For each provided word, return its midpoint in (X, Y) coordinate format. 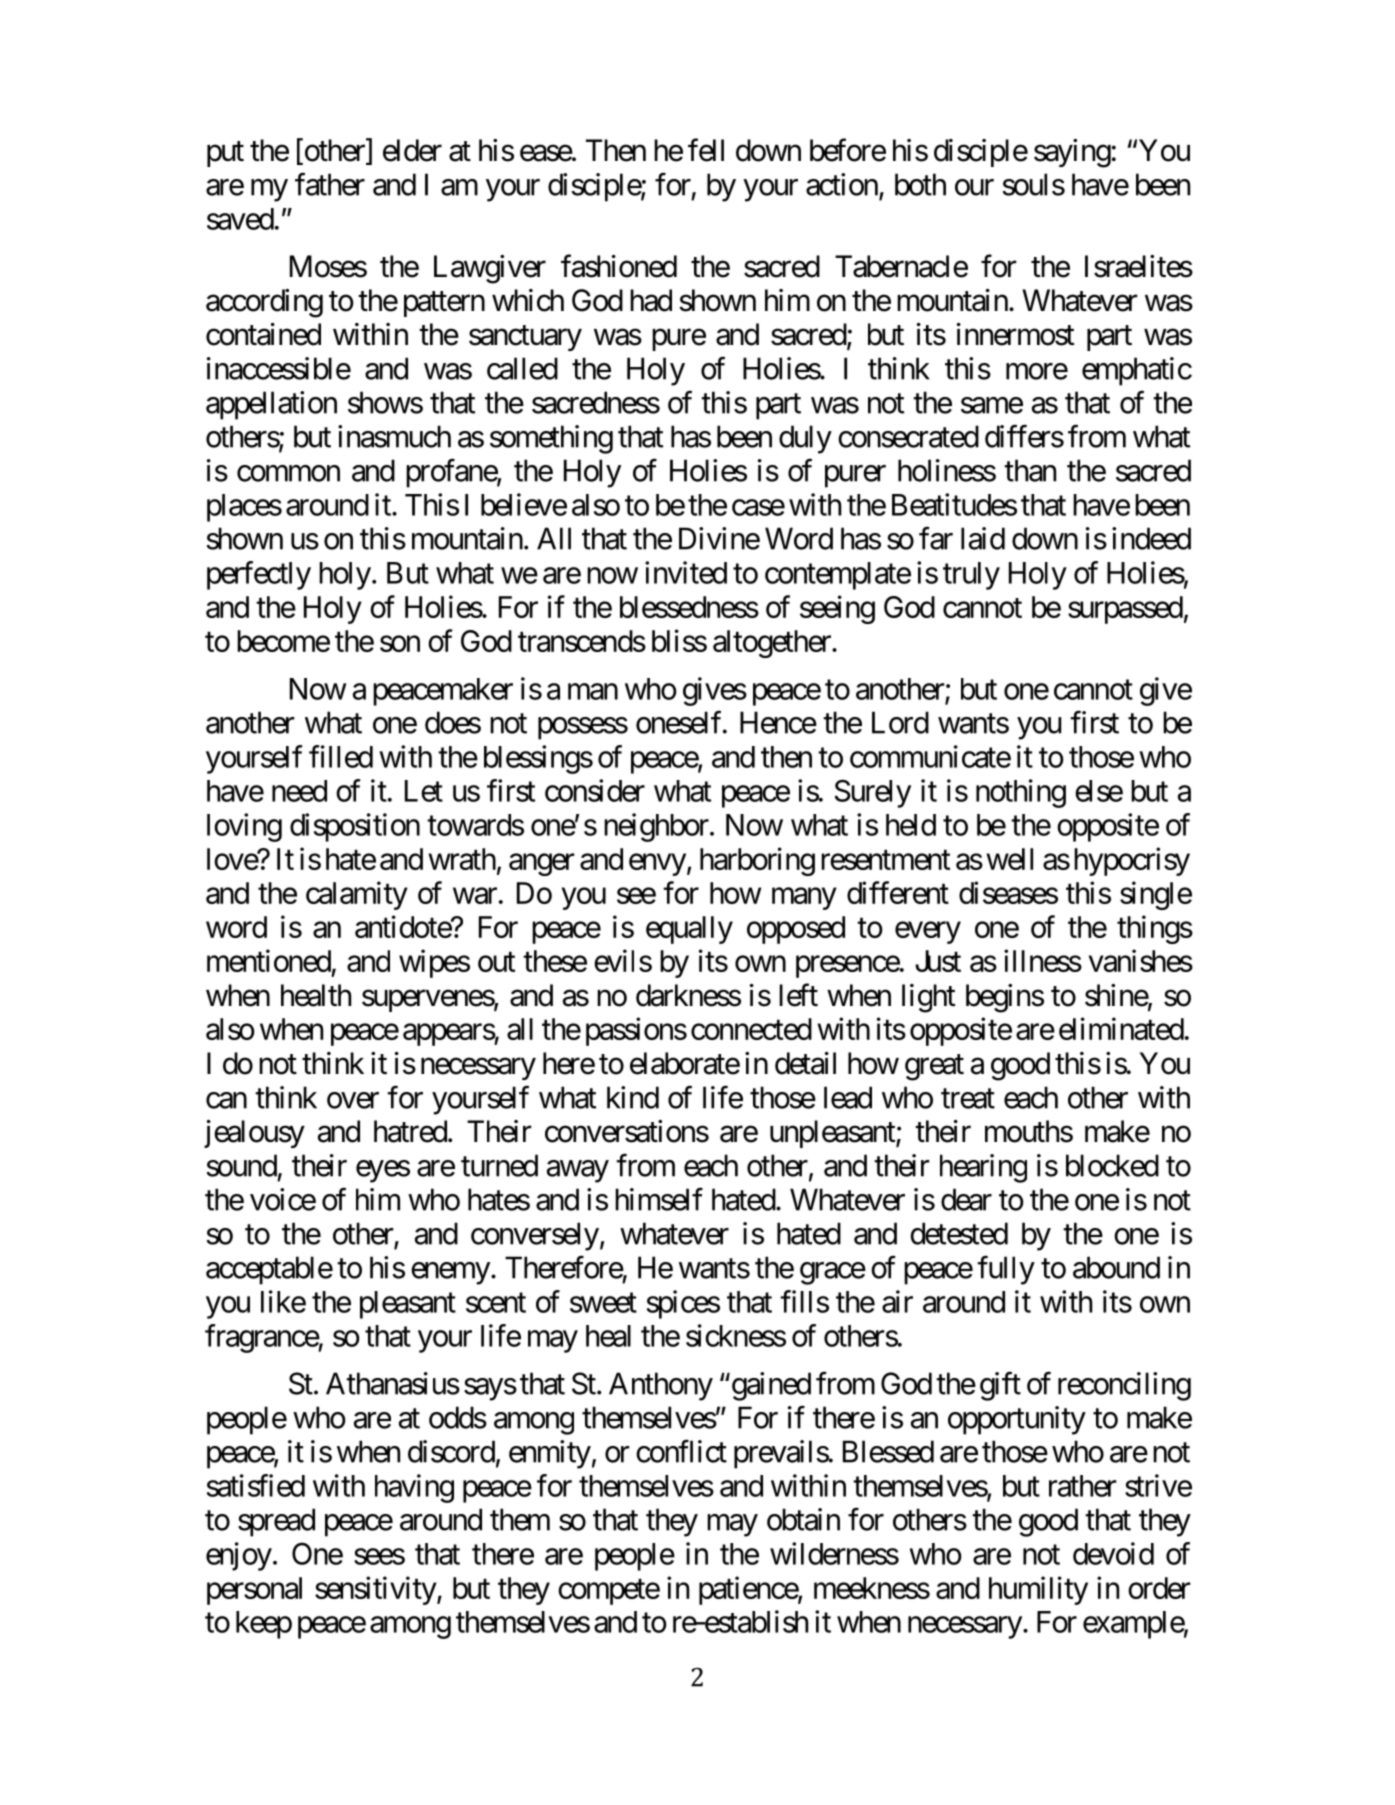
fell (706, 150)
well (1009, 859)
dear (966, 1199)
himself (659, 1199)
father (330, 184)
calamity (357, 895)
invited (686, 572)
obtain (803, 1519)
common (288, 473)
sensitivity (376, 1590)
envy (657, 865)
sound (241, 1165)
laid (983, 538)
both (920, 184)
